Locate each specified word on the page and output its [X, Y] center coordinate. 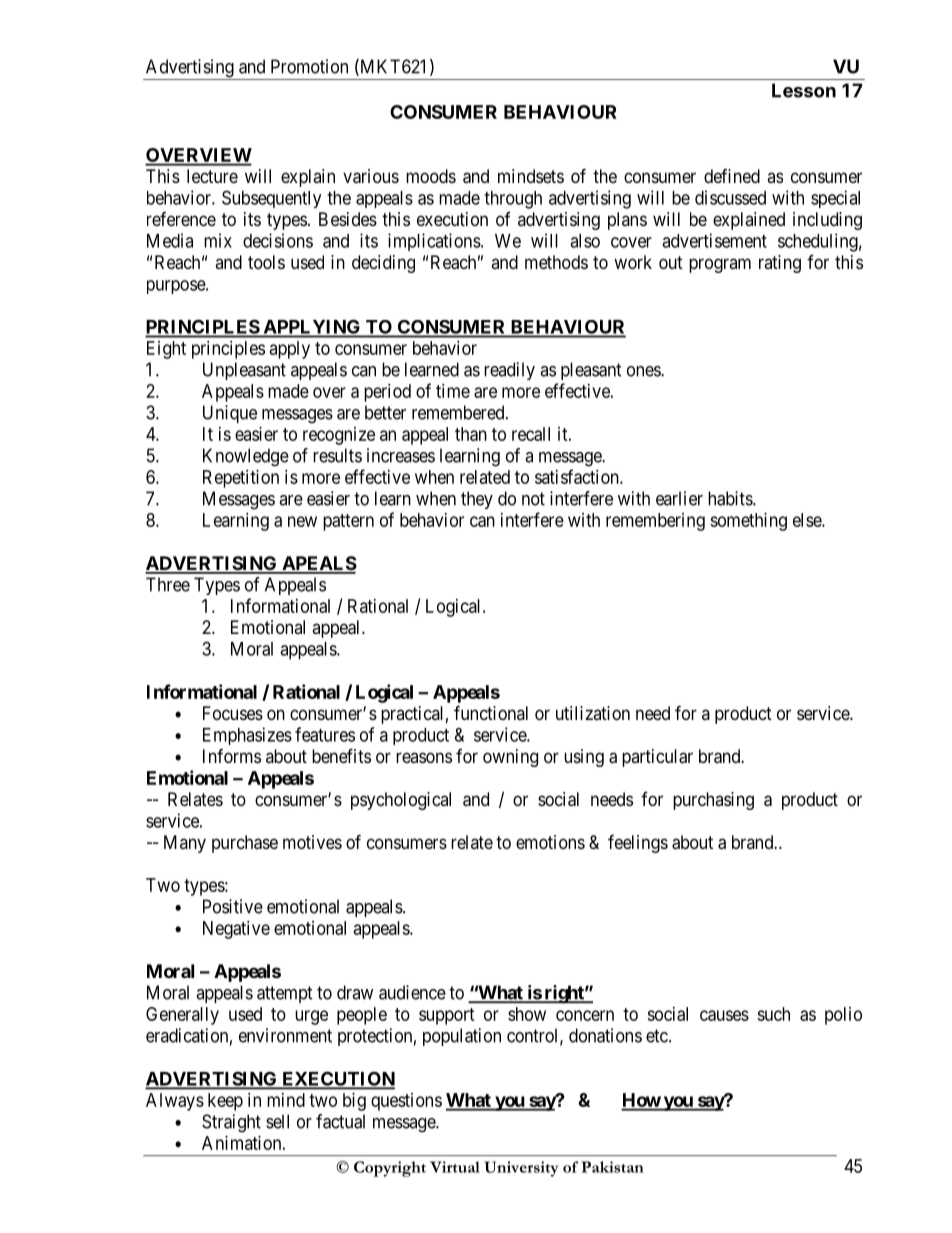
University [521, 1169]
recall [531, 434]
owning [510, 758]
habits [731, 498]
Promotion [309, 66]
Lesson [804, 90]
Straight [231, 1123]
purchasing [713, 801]
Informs [232, 756]
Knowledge [246, 457]
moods [431, 176]
